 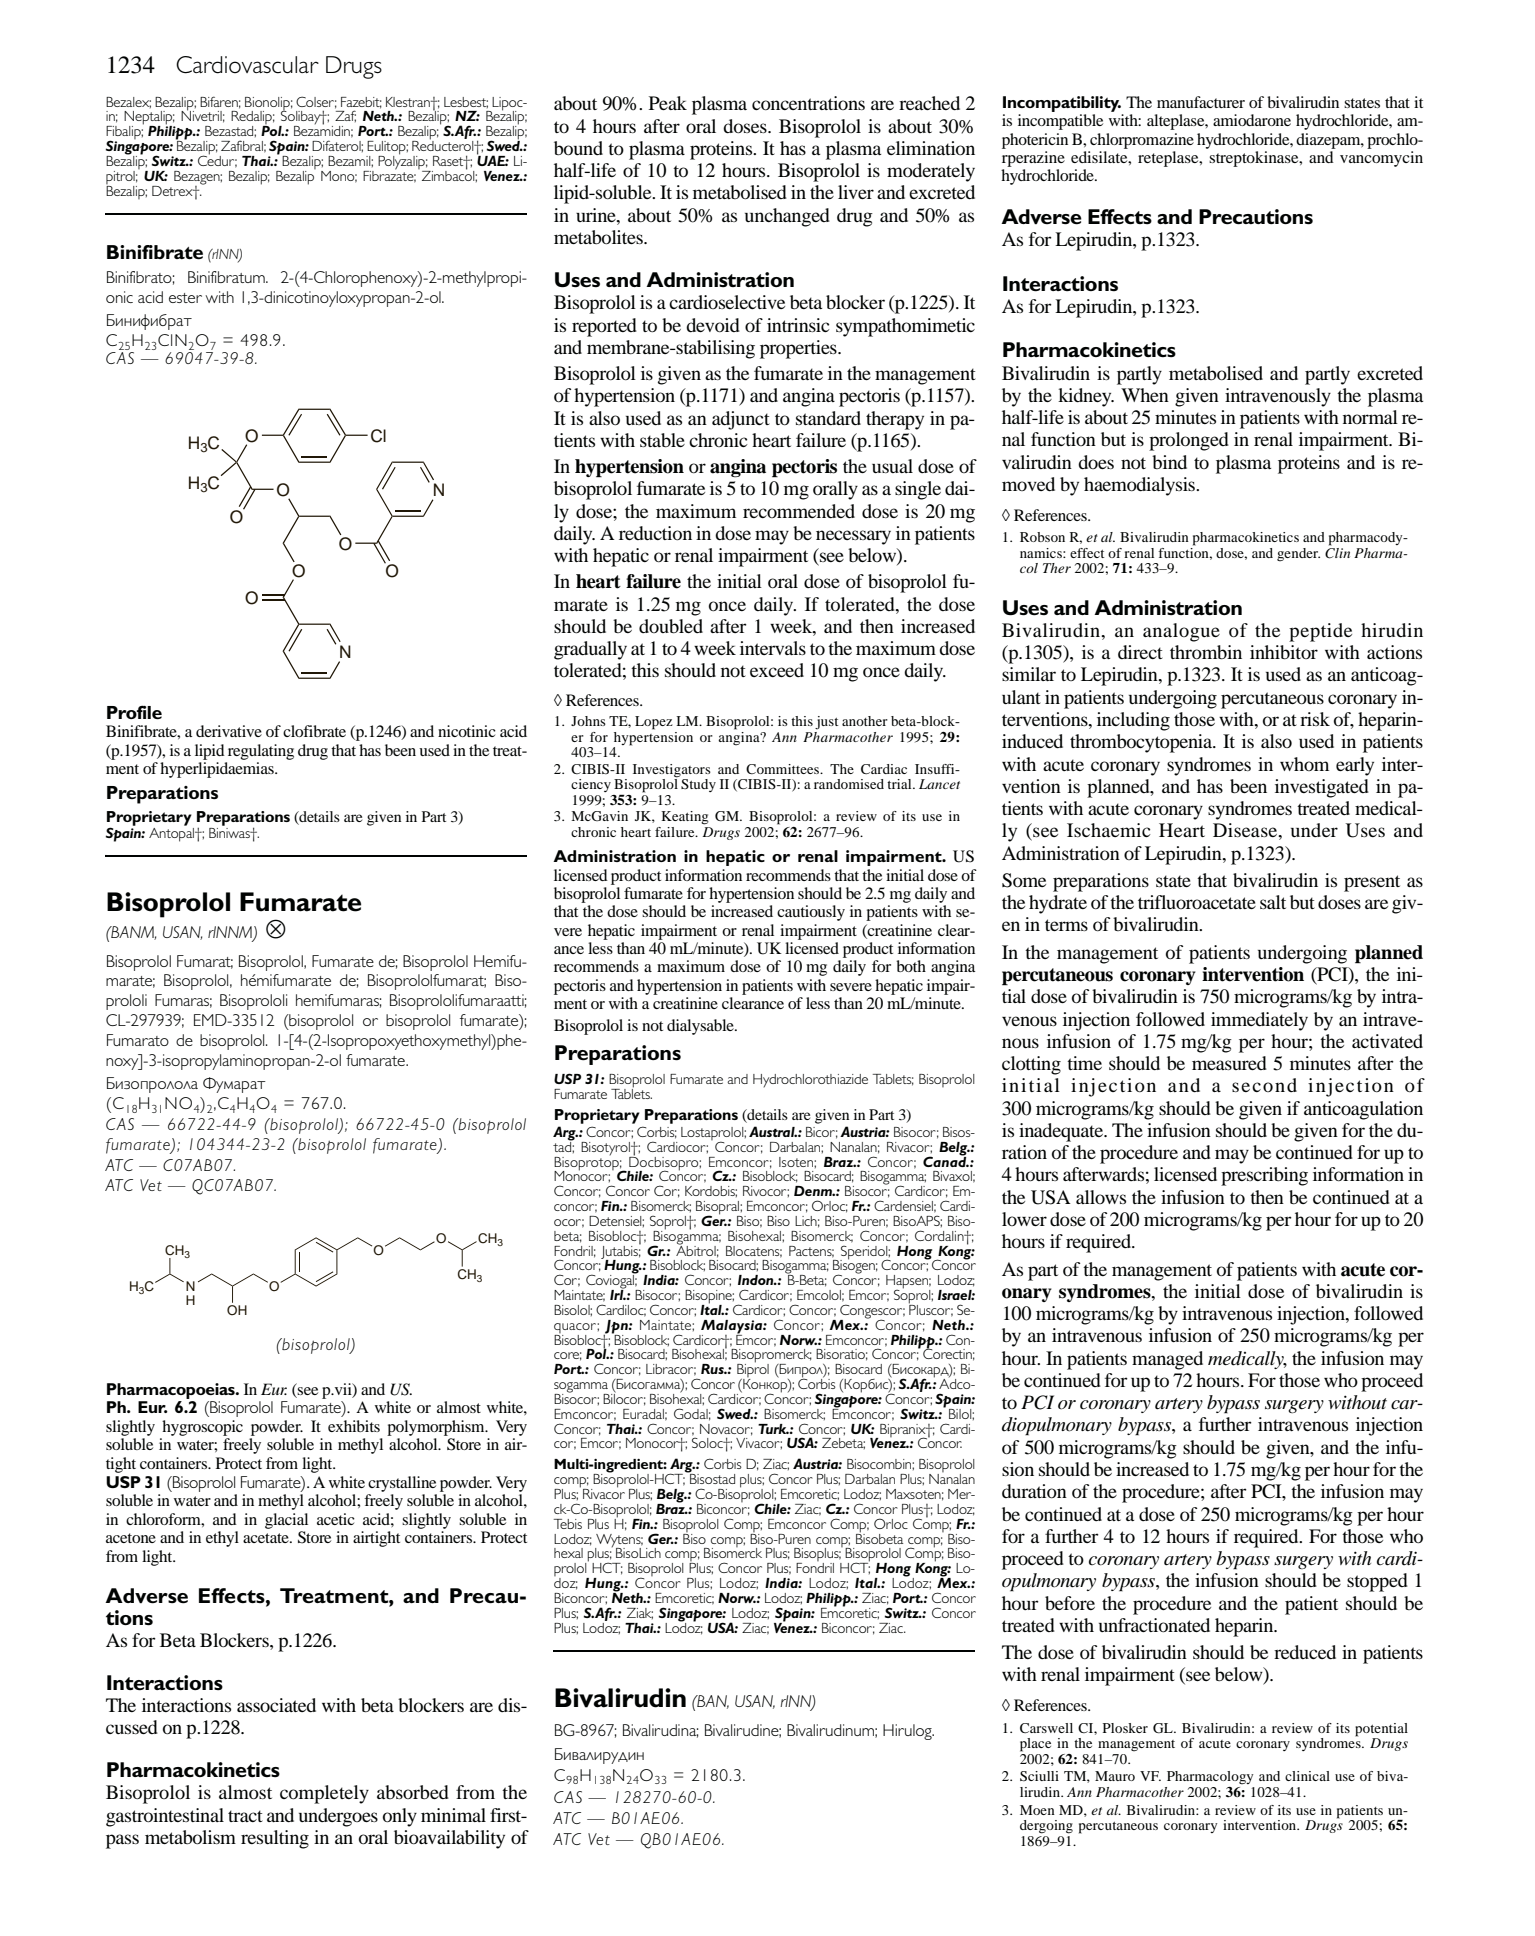 What do you see at coordinates (799, 511) in the page?
I see `recommended` at bounding box center [799, 511].
